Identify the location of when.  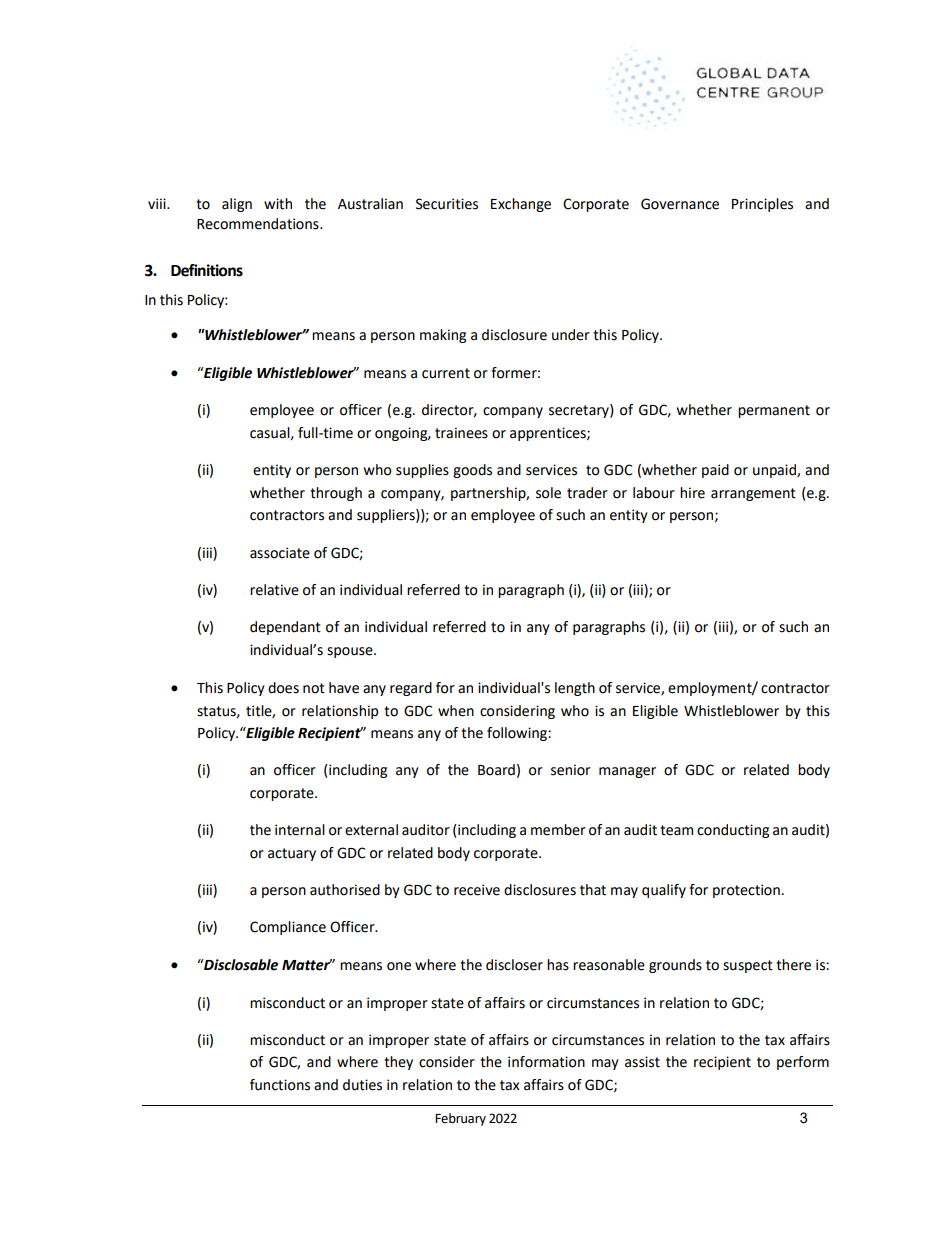
(456, 711).
